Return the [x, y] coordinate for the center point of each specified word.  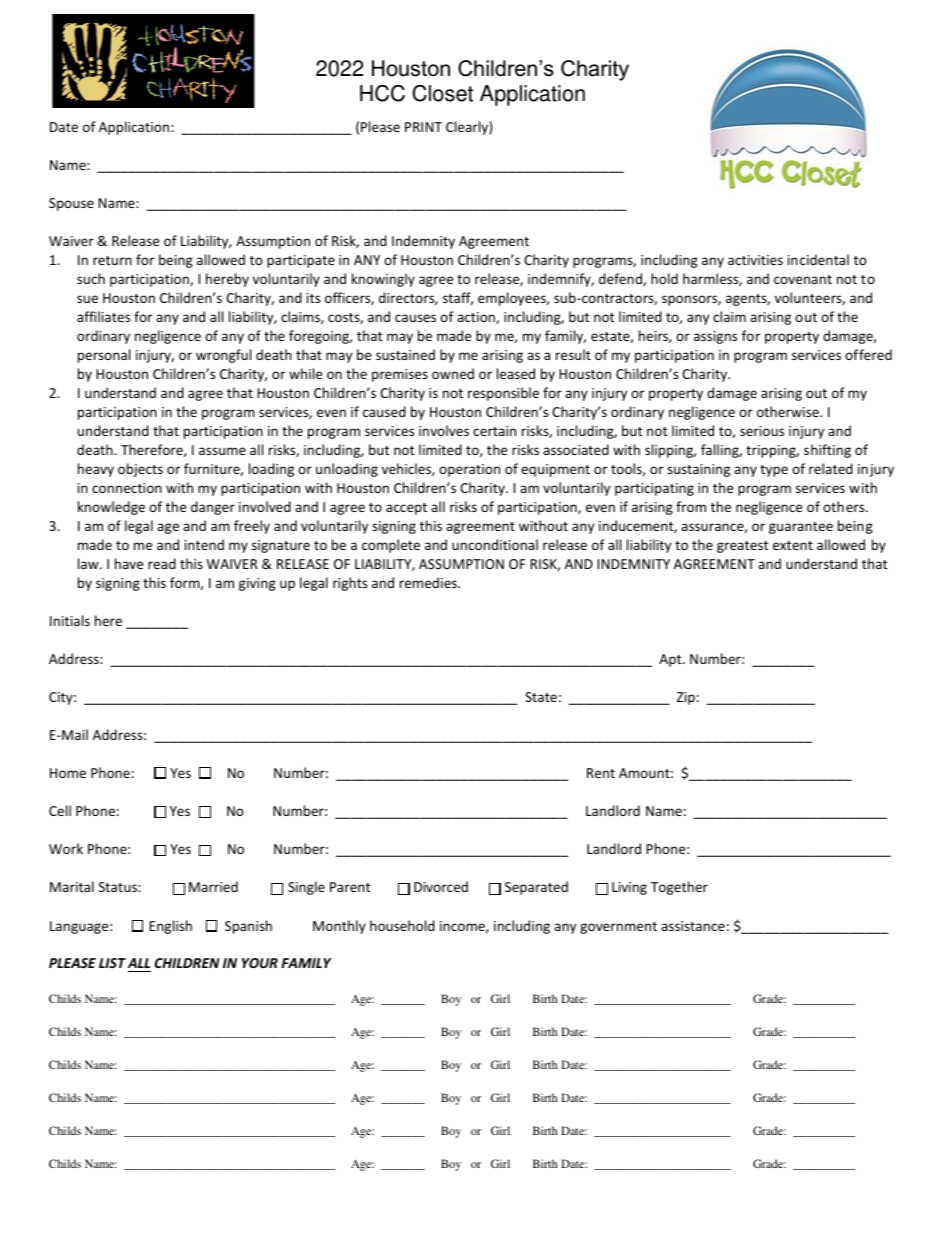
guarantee [801, 528]
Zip [686, 698]
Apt [671, 660]
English [170, 927]
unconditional [495, 544]
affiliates [103, 316]
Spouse [71, 204]
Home [68, 773]
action [477, 318]
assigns [715, 337]
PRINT [423, 127]
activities [755, 260]
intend [204, 544]
